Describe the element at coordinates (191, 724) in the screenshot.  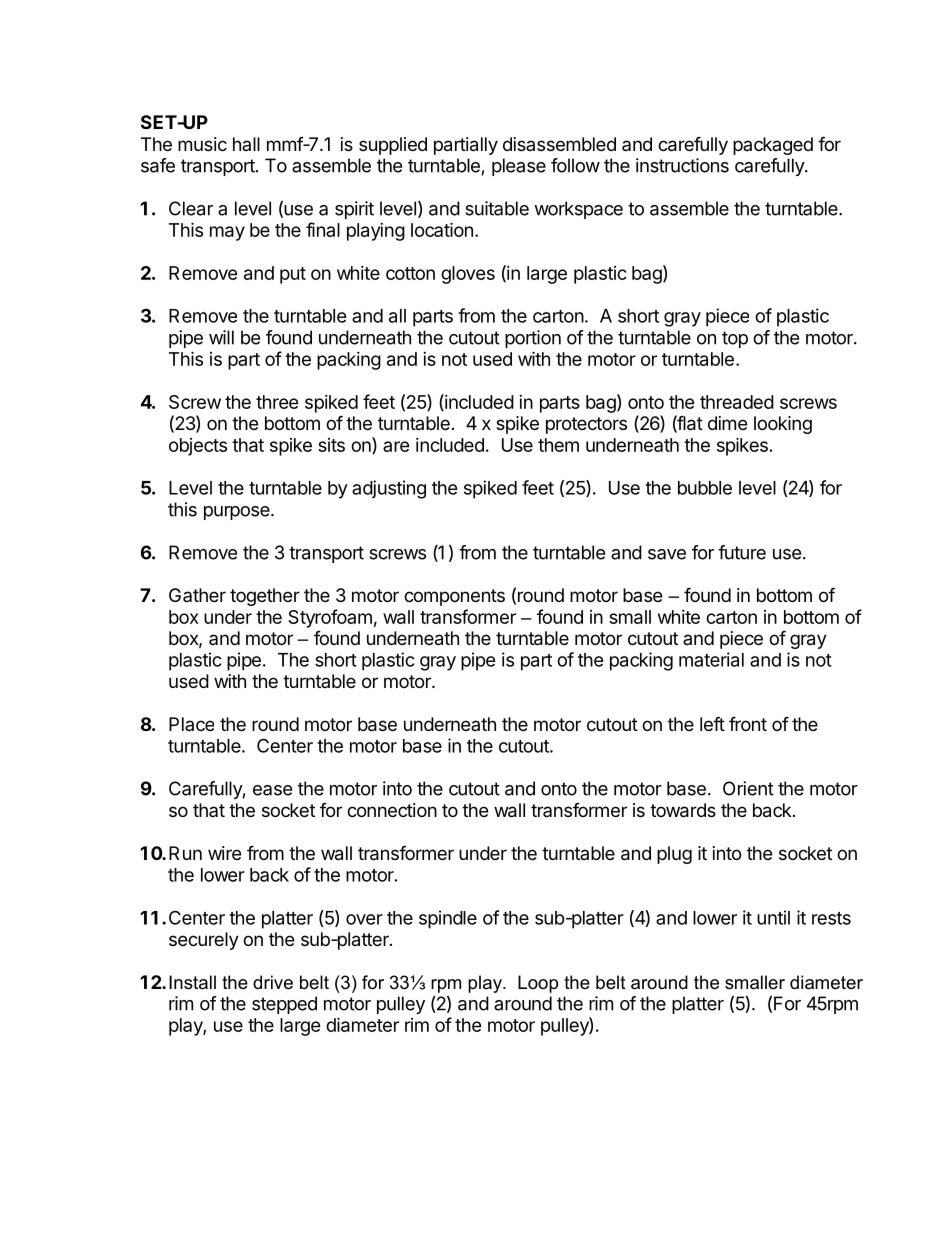
I see `Place` at that location.
